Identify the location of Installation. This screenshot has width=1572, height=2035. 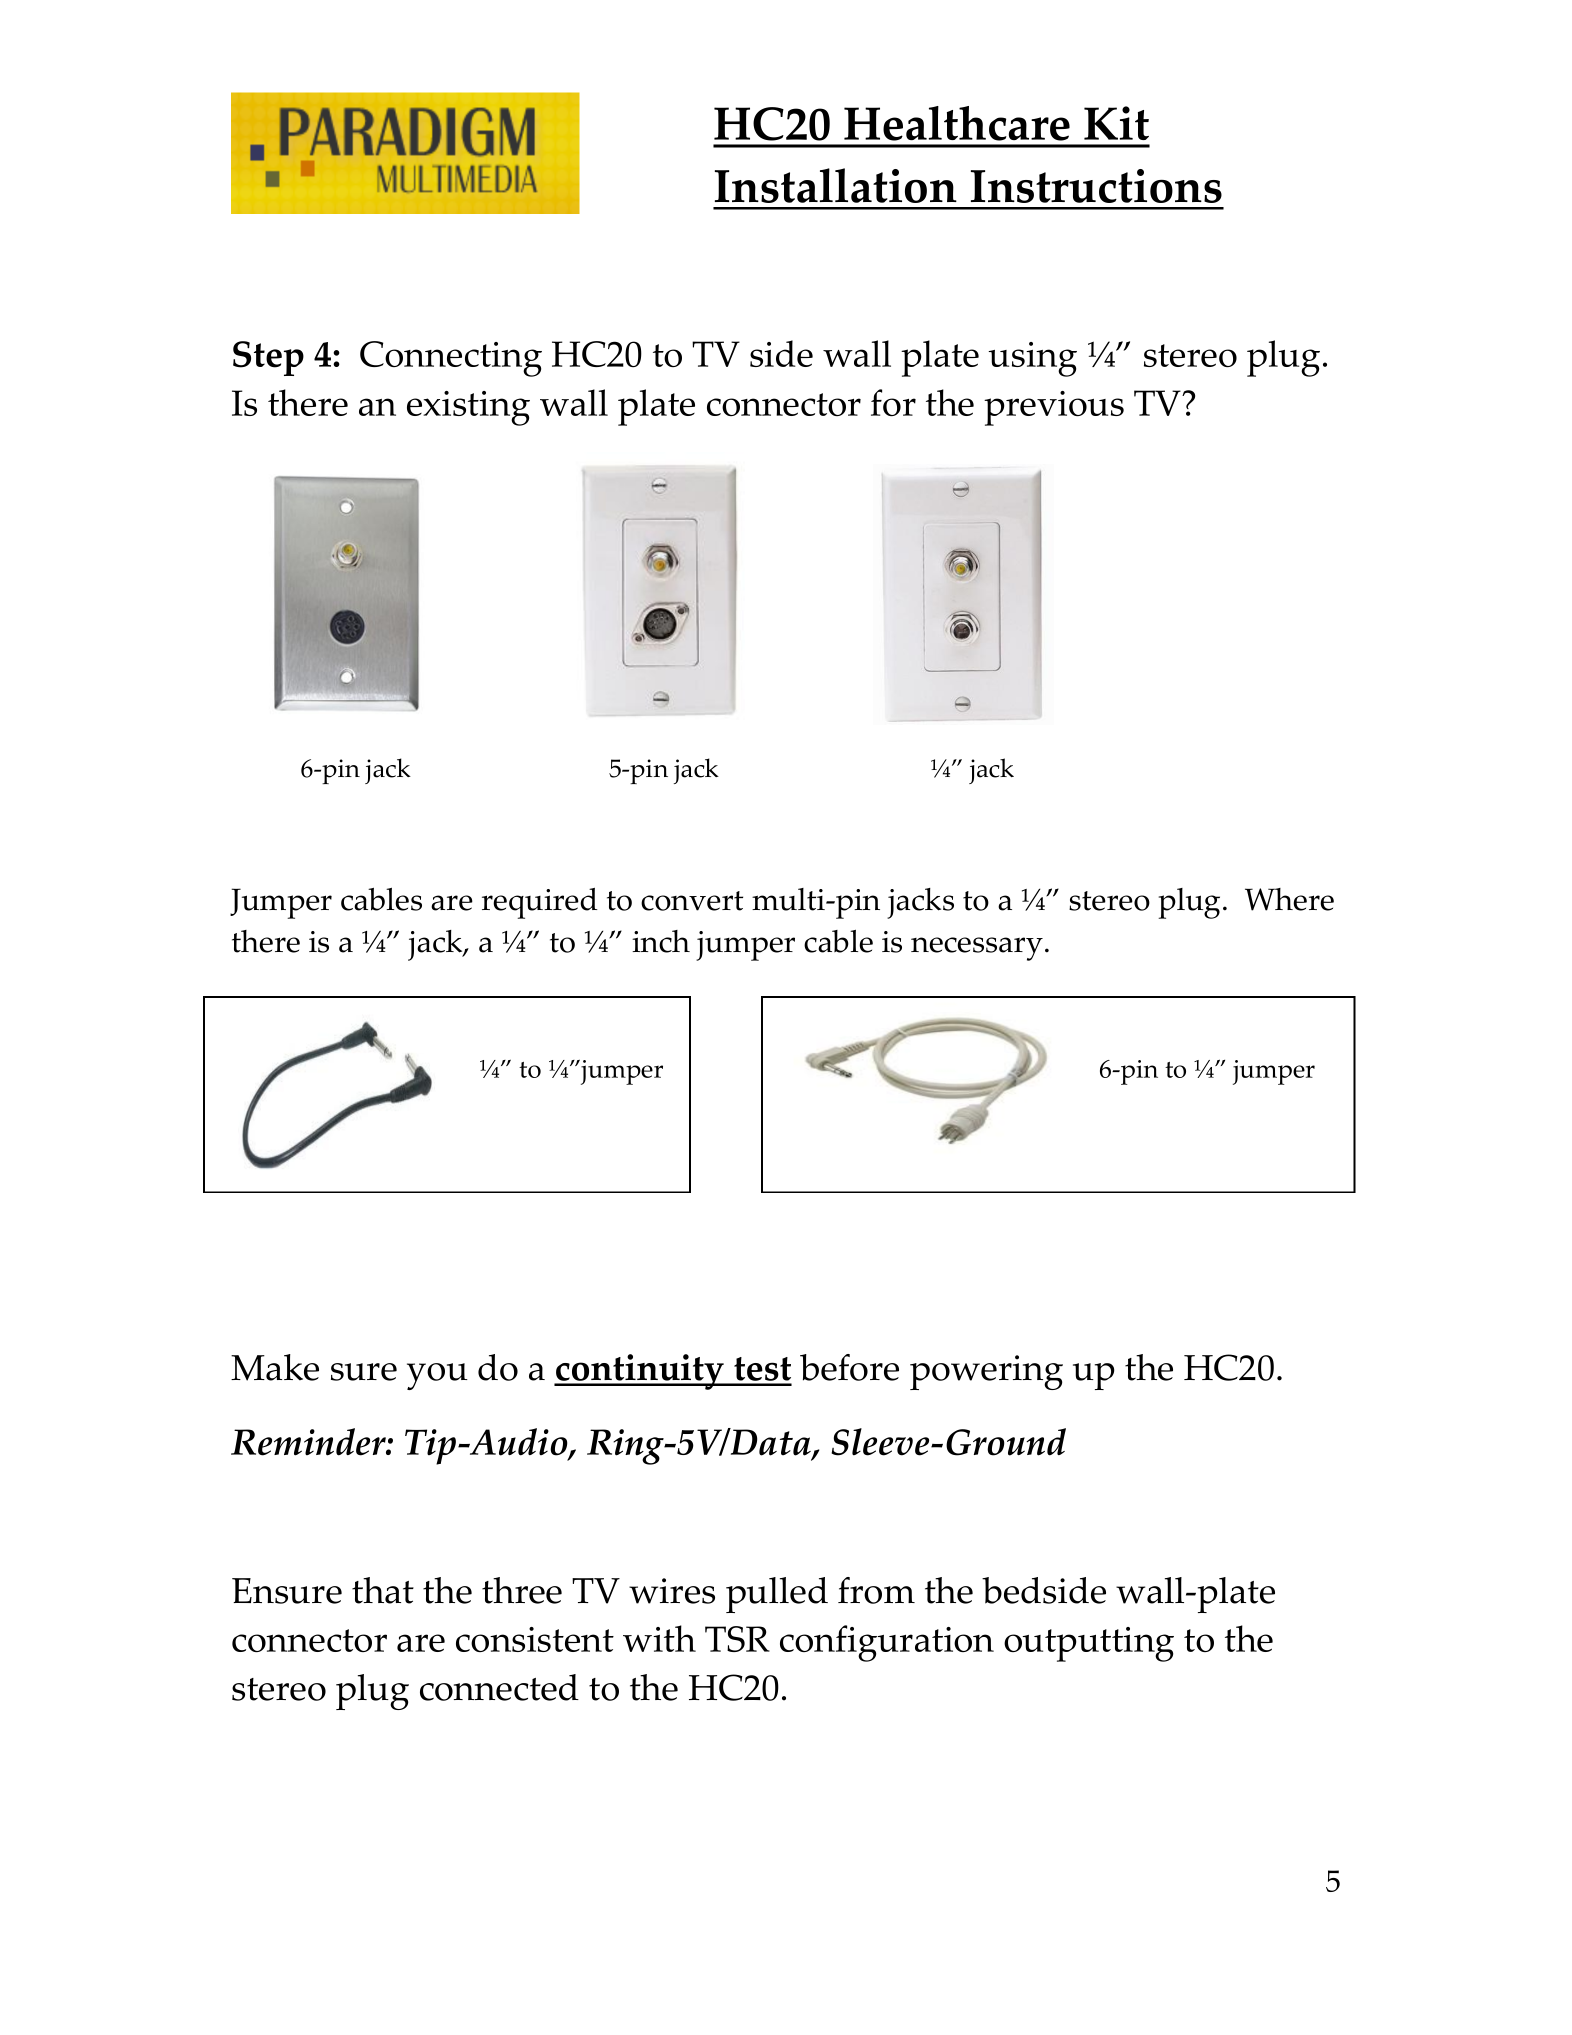
(836, 185).
